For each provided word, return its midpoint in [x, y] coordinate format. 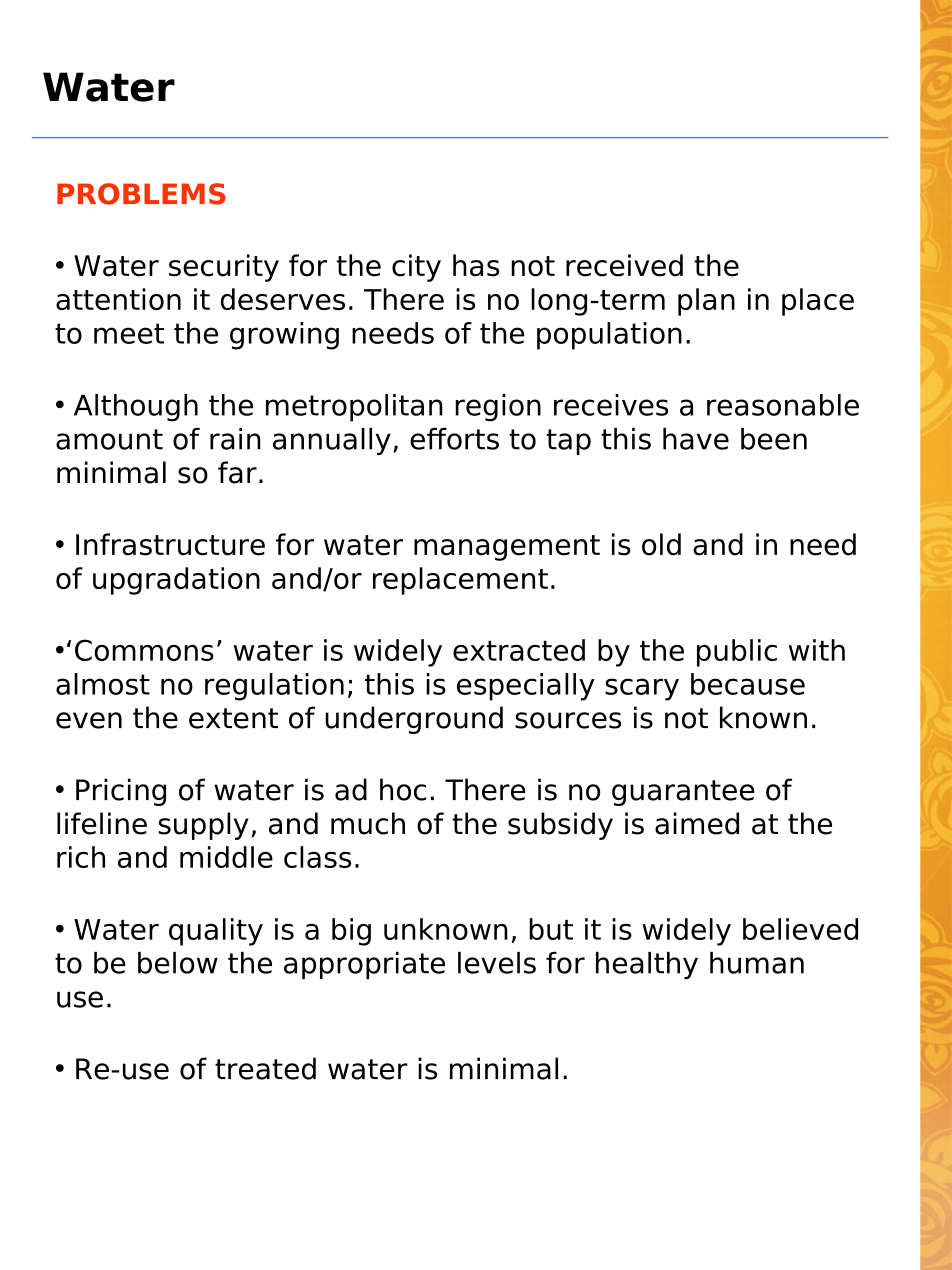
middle [226, 857]
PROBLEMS [141, 194]
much [368, 823]
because [748, 684]
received [624, 265]
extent [233, 718]
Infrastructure [170, 544]
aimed [697, 823]
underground [414, 720]
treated [265, 1068]
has [476, 265]
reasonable [783, 405]
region [498, 408]
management [507, 548]
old [661, 544]
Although [136, 408]
